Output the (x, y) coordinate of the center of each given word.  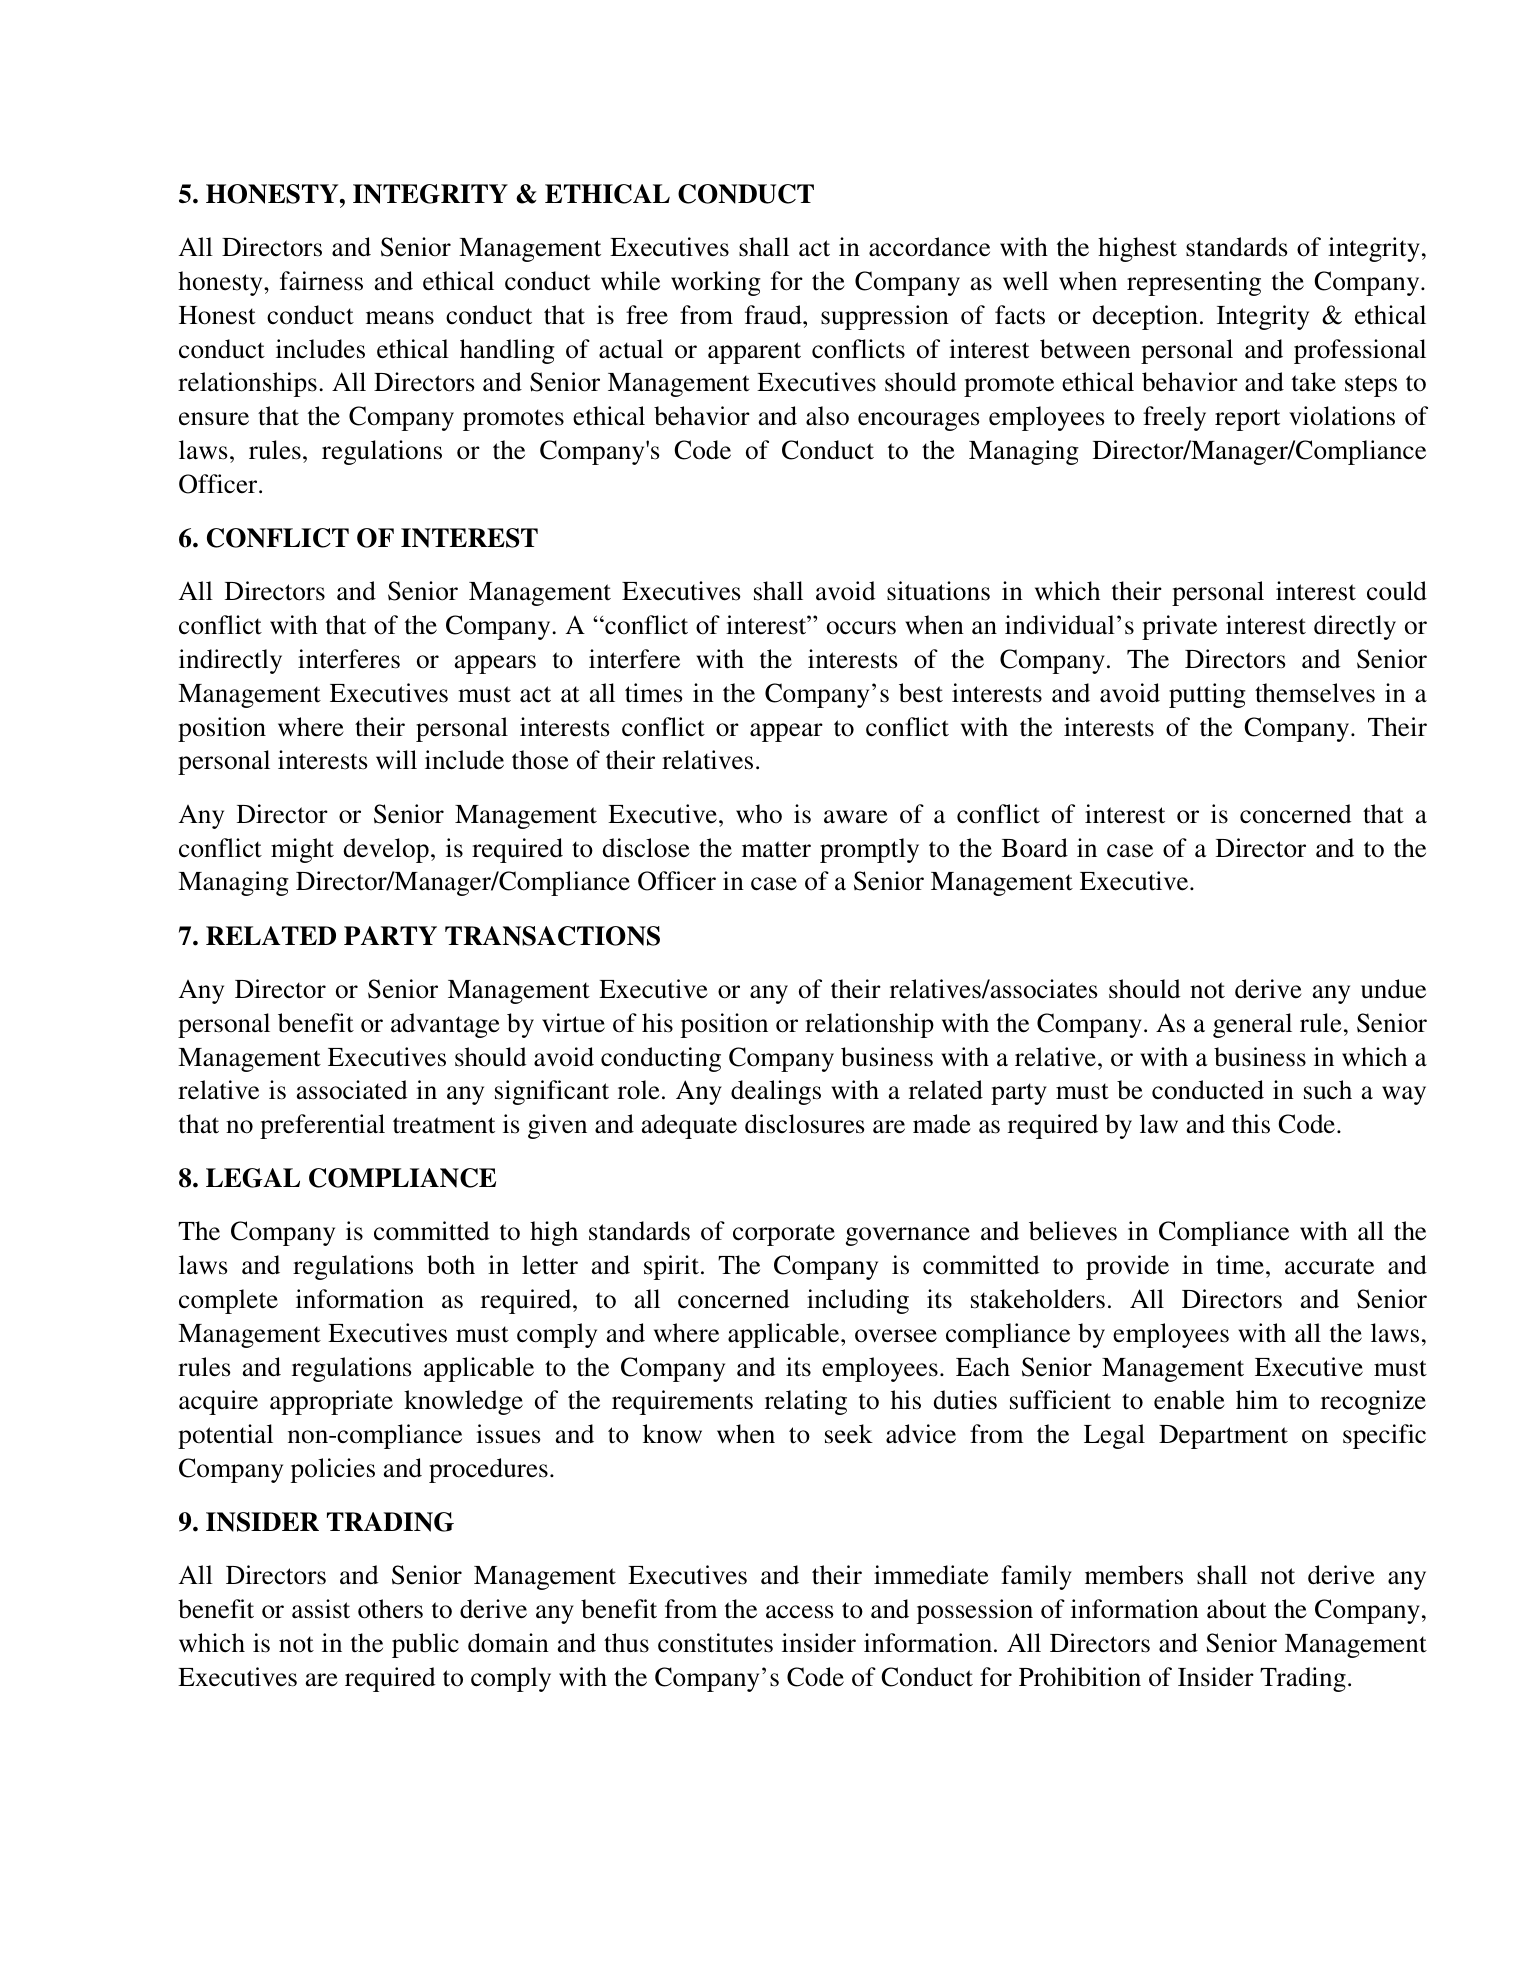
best (921, 693)
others (390, 1609)
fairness (321, 281)
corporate (784, 1235)
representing (1194, 283)
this (1251, 1124)
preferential (322, 1126)
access (800, 1612)
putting (1207, 695)
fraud (774, 315)
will (396, 759)
